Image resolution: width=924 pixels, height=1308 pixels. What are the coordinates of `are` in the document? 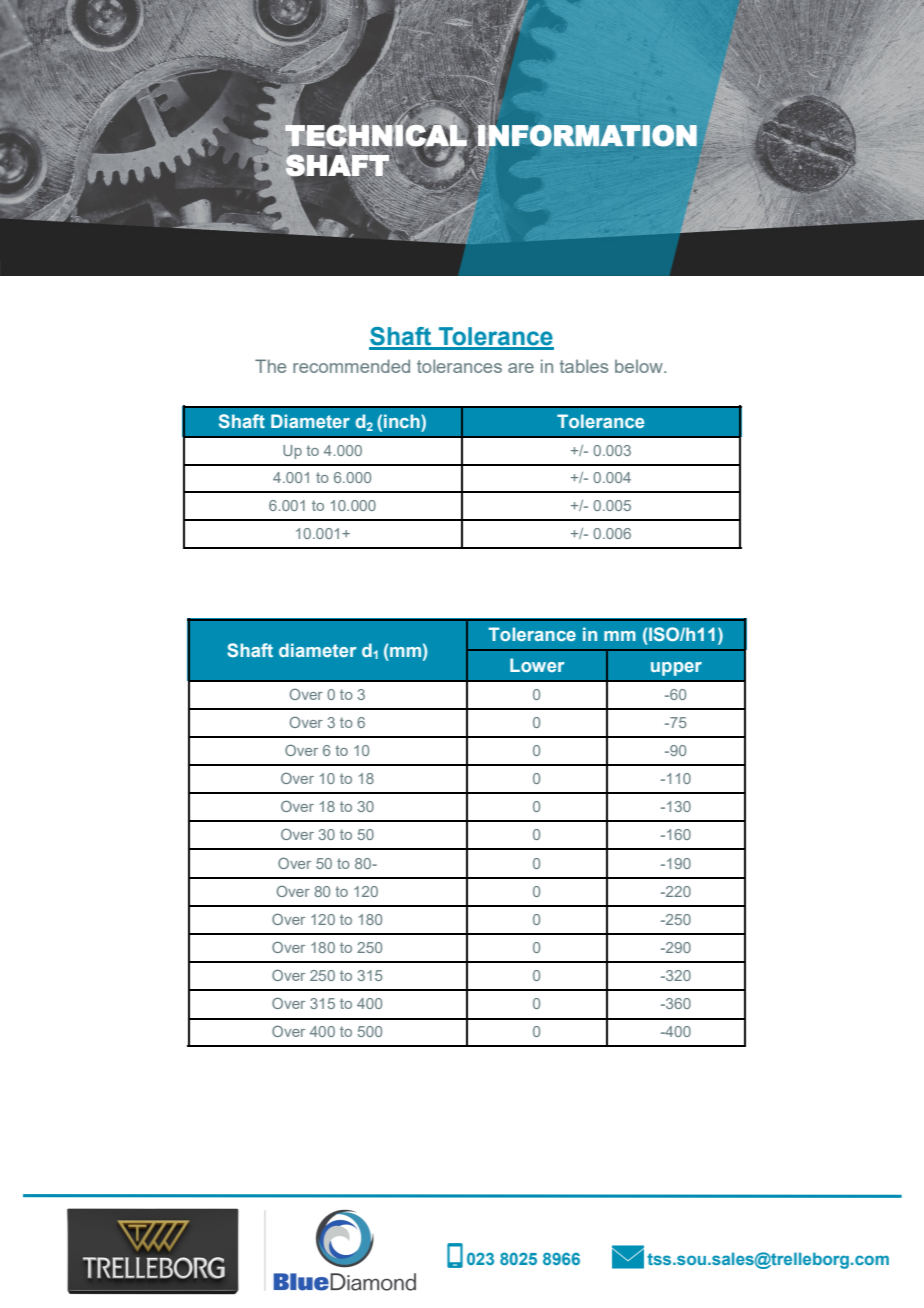 It's located at (521, 368).
